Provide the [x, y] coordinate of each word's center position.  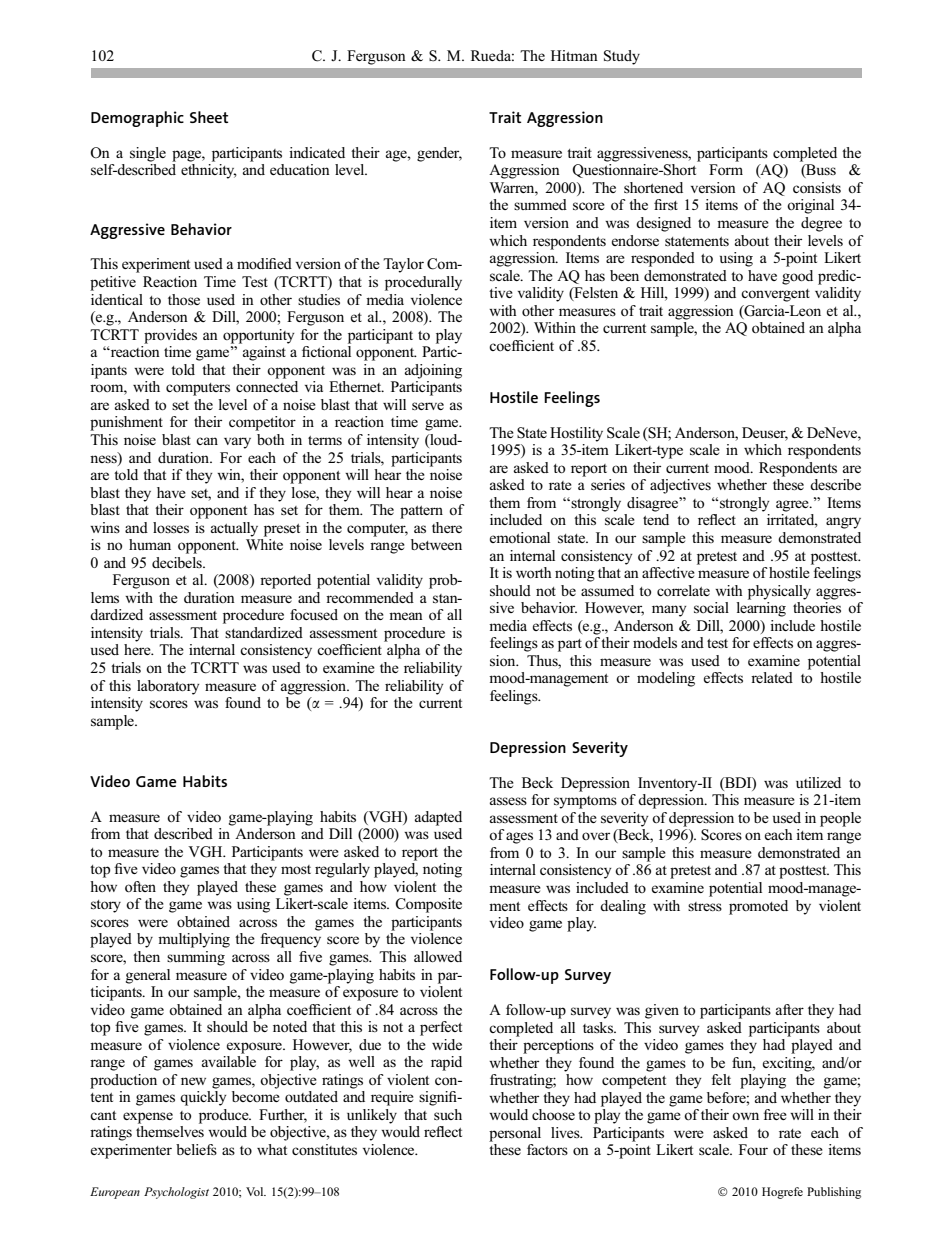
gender [439, 154]
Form [726, 169]
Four [753, 1149]
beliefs [196, 1149]
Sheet [209, 117]
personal [515, 1134]
